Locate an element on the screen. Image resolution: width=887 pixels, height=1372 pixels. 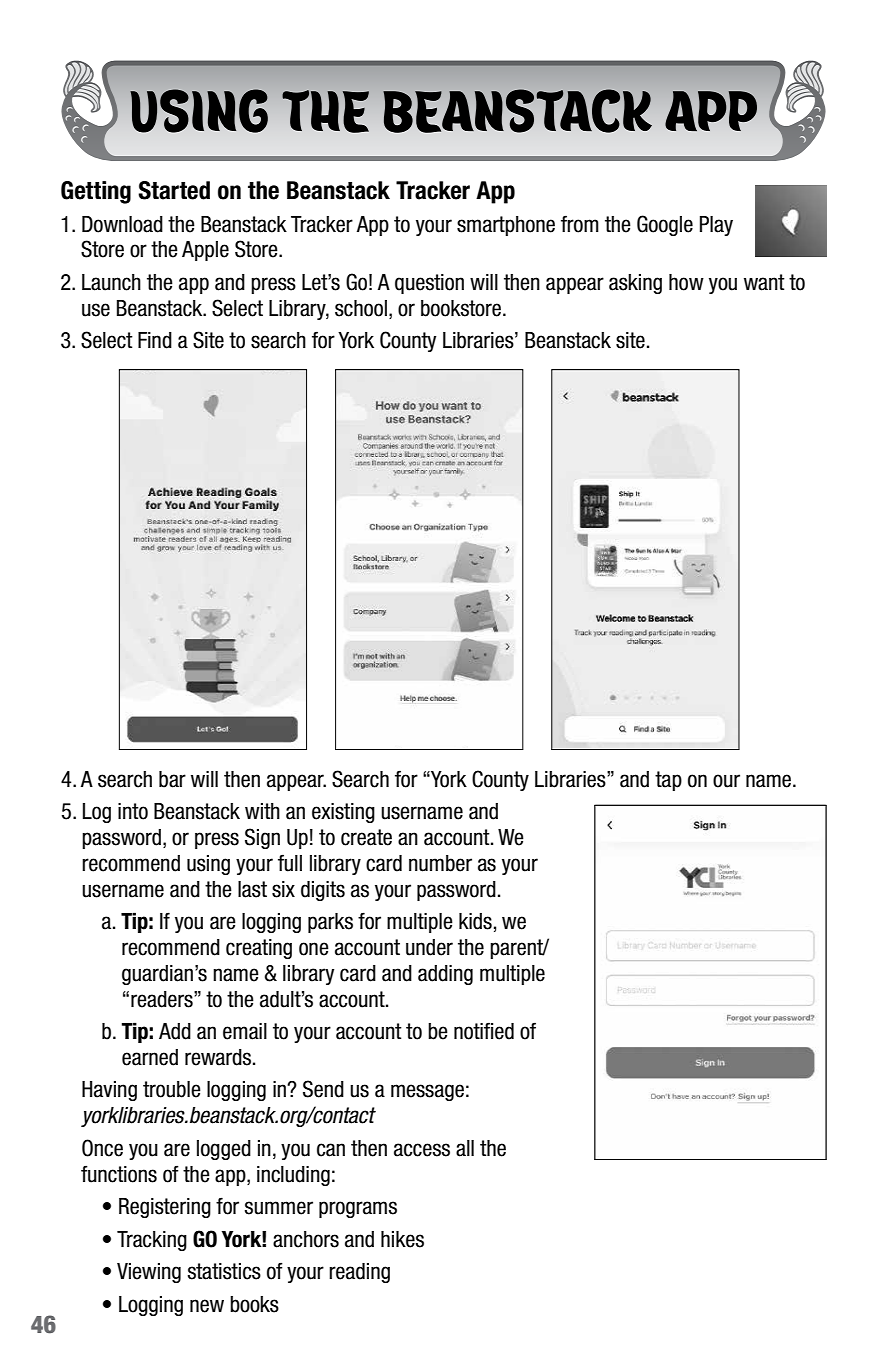
Started is located at coordinates (174, 190).
